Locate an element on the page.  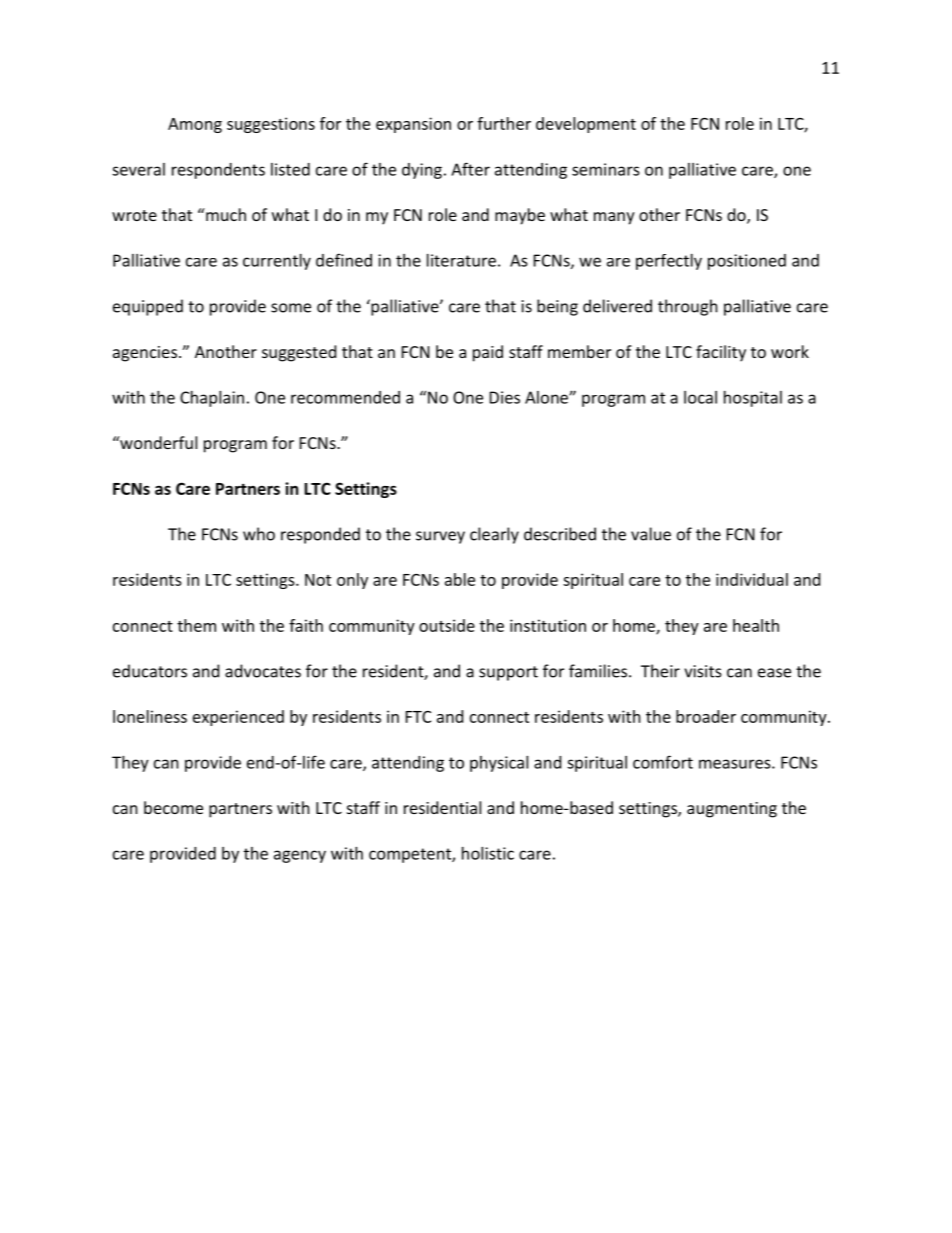
equipped is located at coordinates (148, 307).
